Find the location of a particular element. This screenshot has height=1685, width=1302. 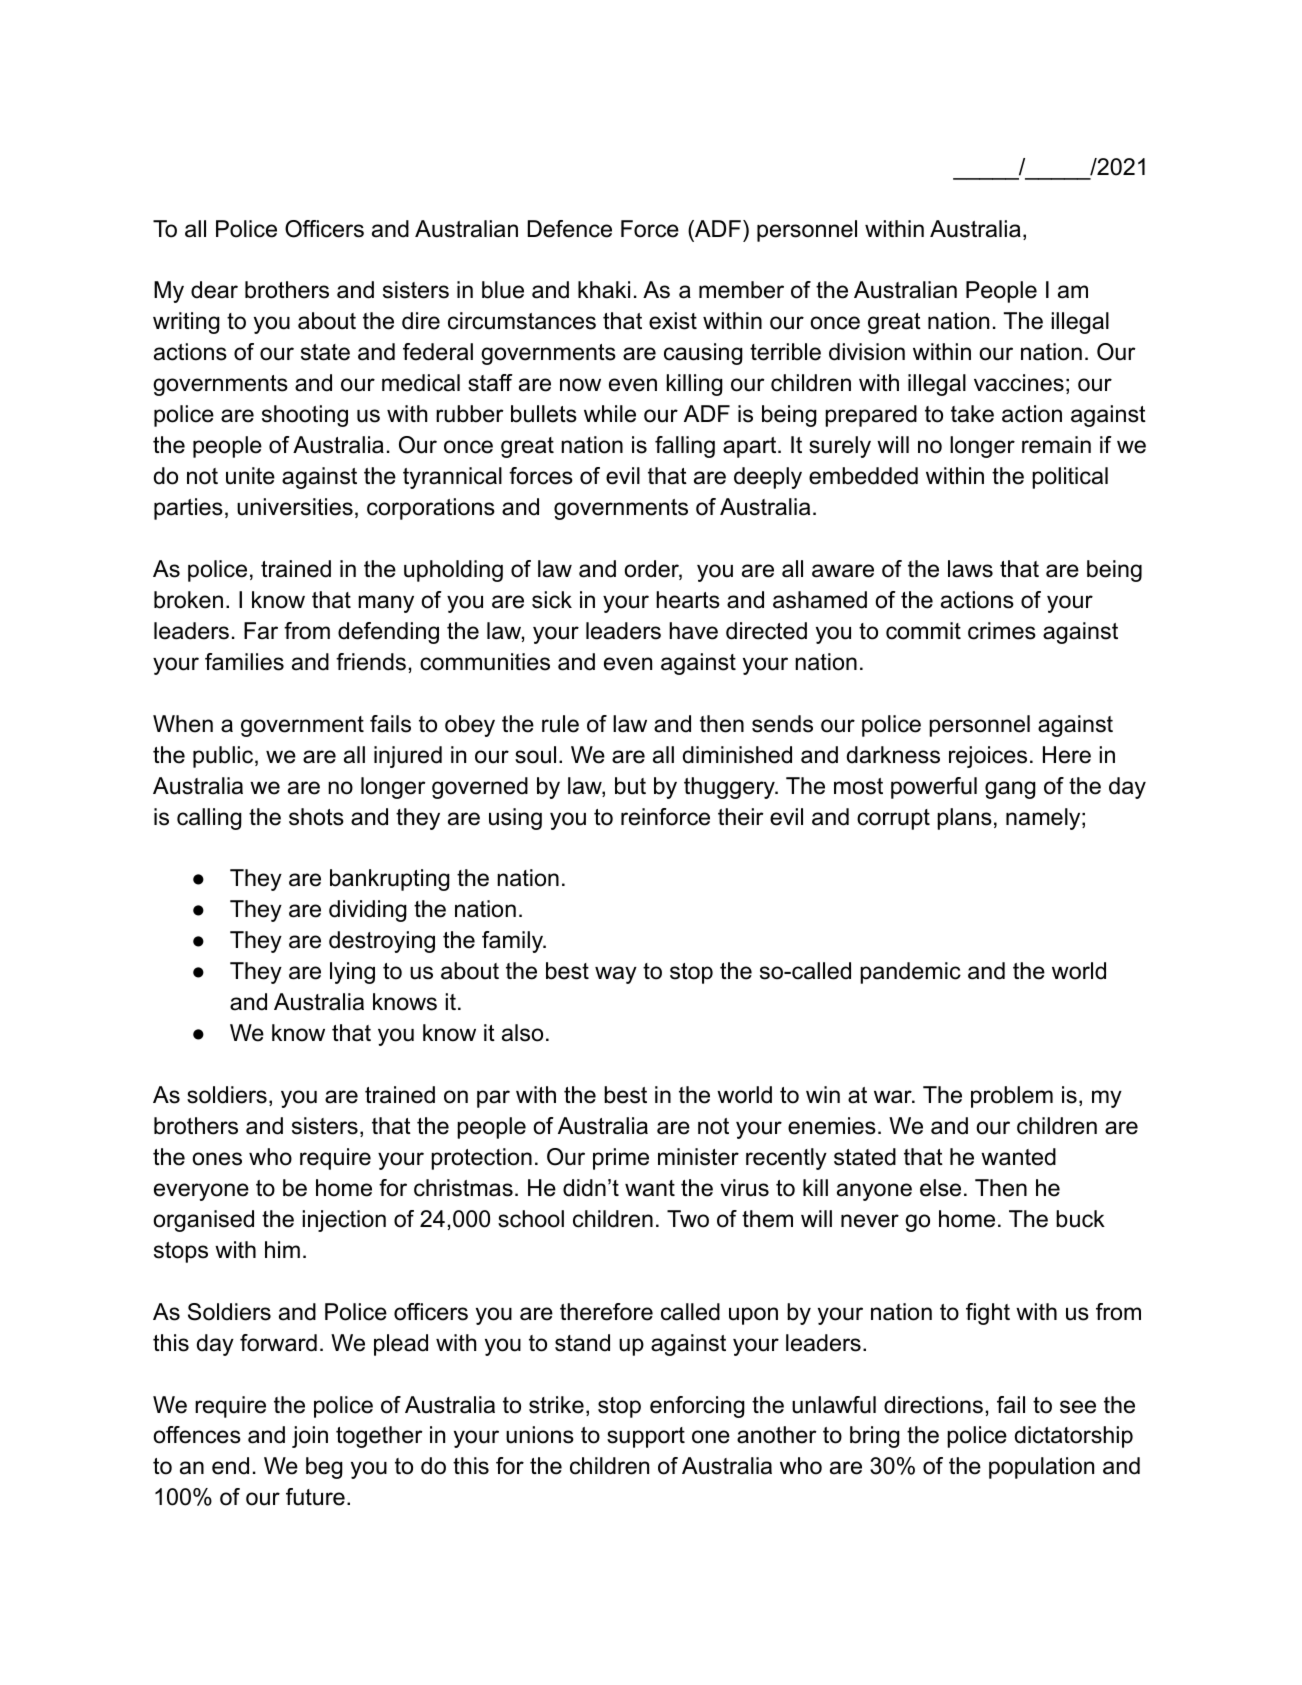

Two is located at coordinates (688, 1219).
